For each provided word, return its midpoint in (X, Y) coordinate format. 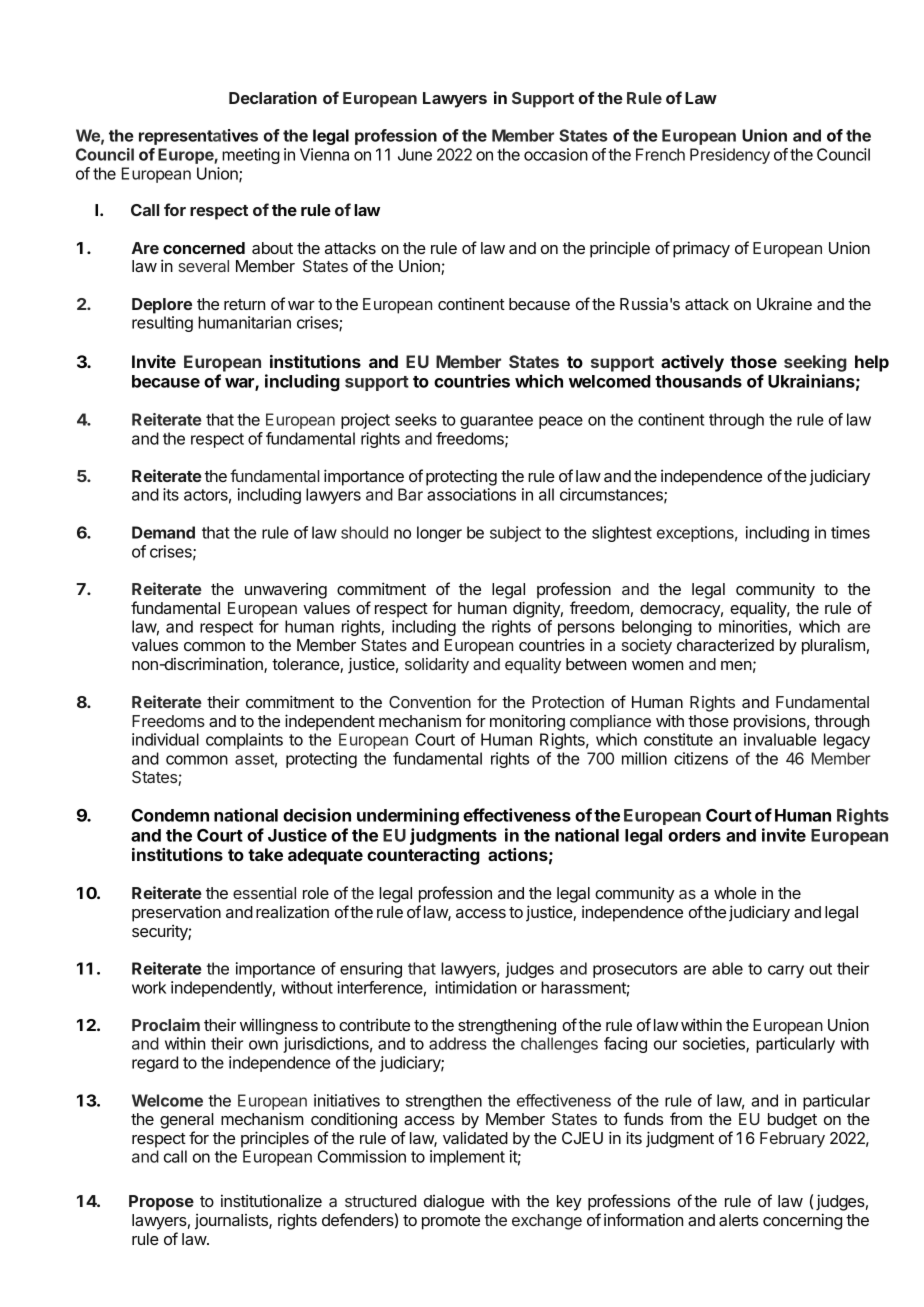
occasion (556, 154)
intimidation (476, 987)
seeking (815, 363)
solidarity (437, 666)
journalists (232, 1222)
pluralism (833, 646)
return (244, 304)
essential (264, 892)
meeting (251, 156)
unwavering (286, 591)
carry (786, 971)
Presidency (730, 156)
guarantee (496, 421)
